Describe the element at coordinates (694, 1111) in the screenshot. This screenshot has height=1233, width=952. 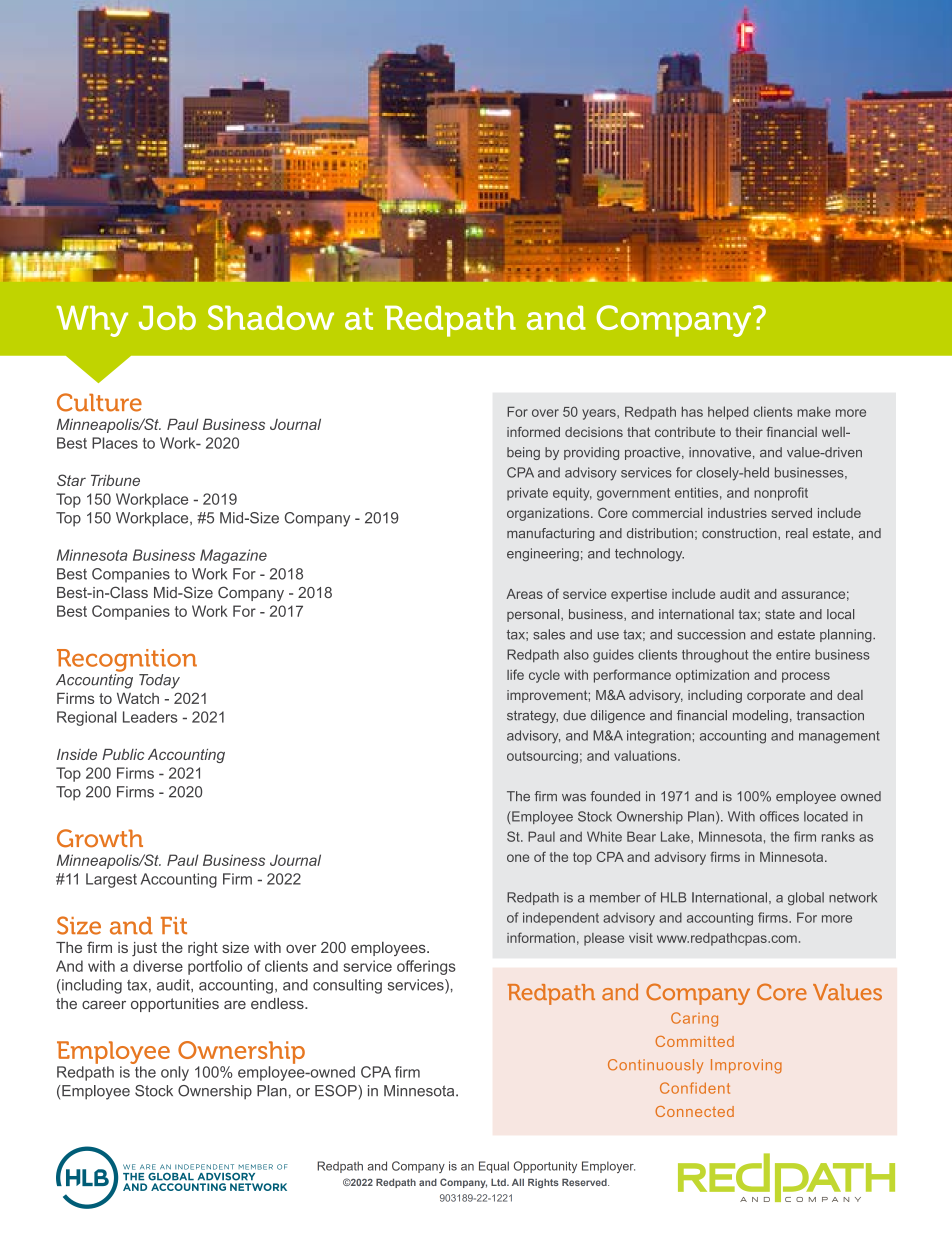
I see `Connected` at that location.
